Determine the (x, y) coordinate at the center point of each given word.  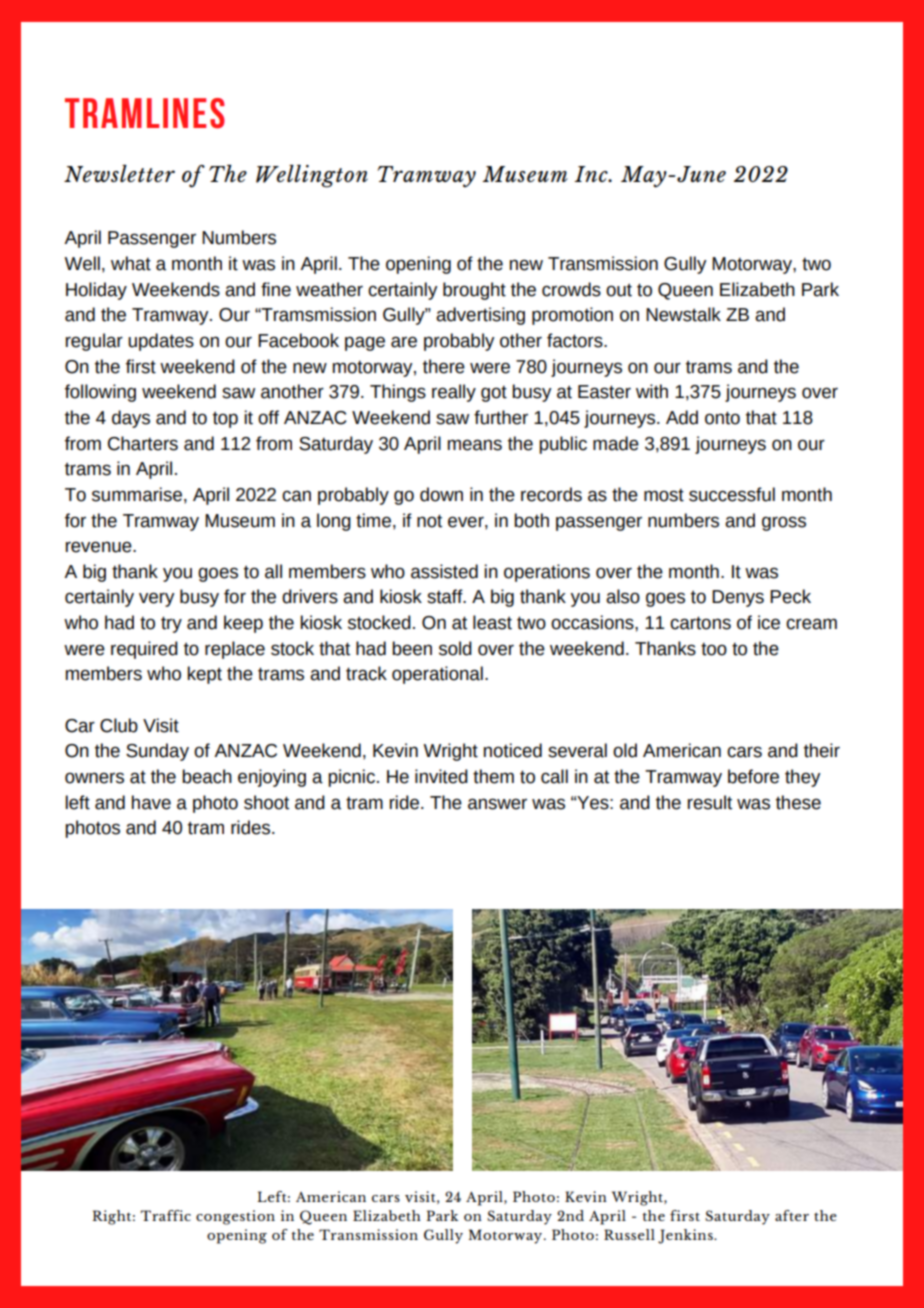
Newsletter (119, 173)
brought (474, 291)
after (792, 1215)
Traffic (166, 1215)
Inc (592, 174)
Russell (629, 1234)
